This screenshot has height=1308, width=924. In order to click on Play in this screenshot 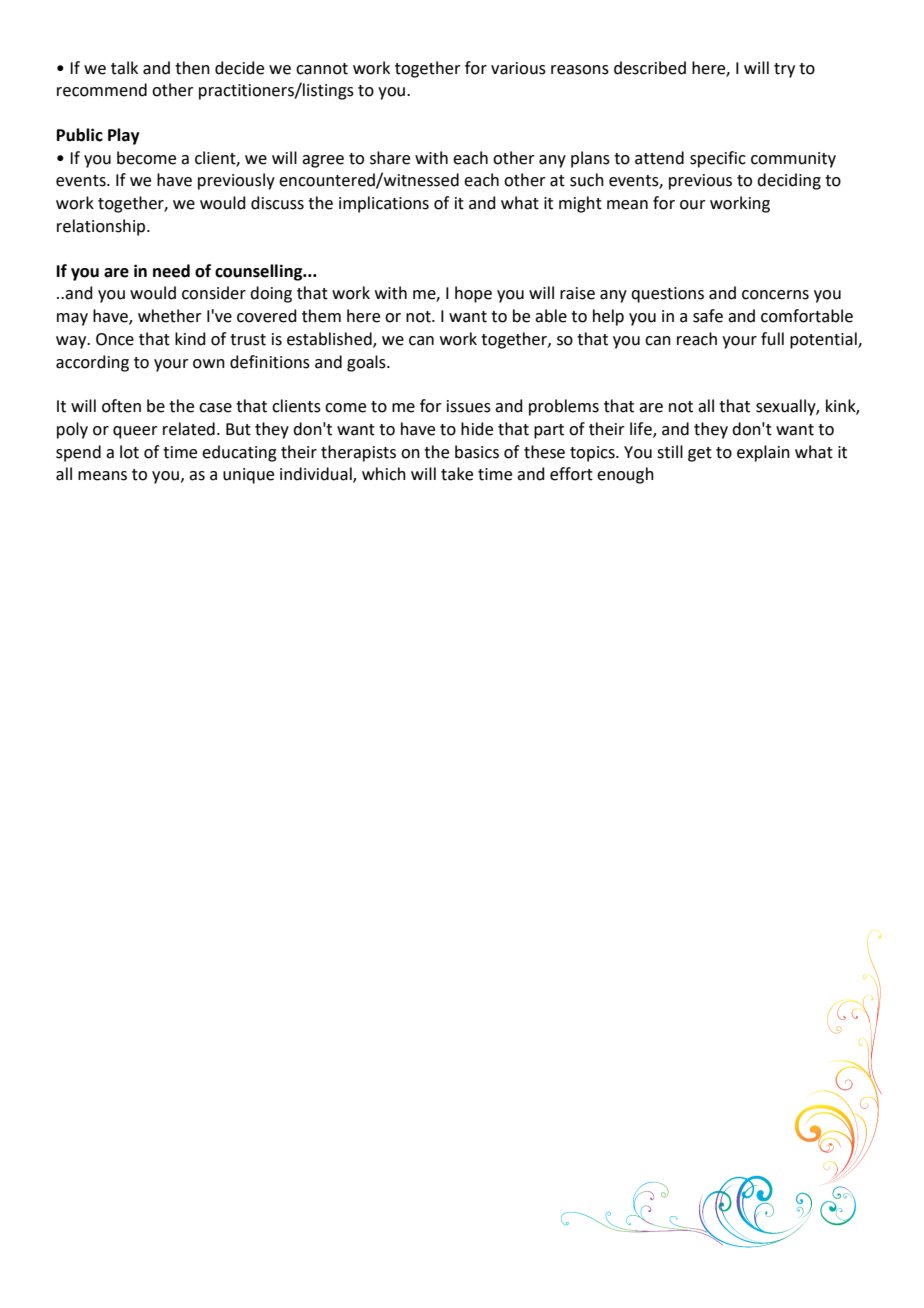, I will do `click(124, 136)`.
